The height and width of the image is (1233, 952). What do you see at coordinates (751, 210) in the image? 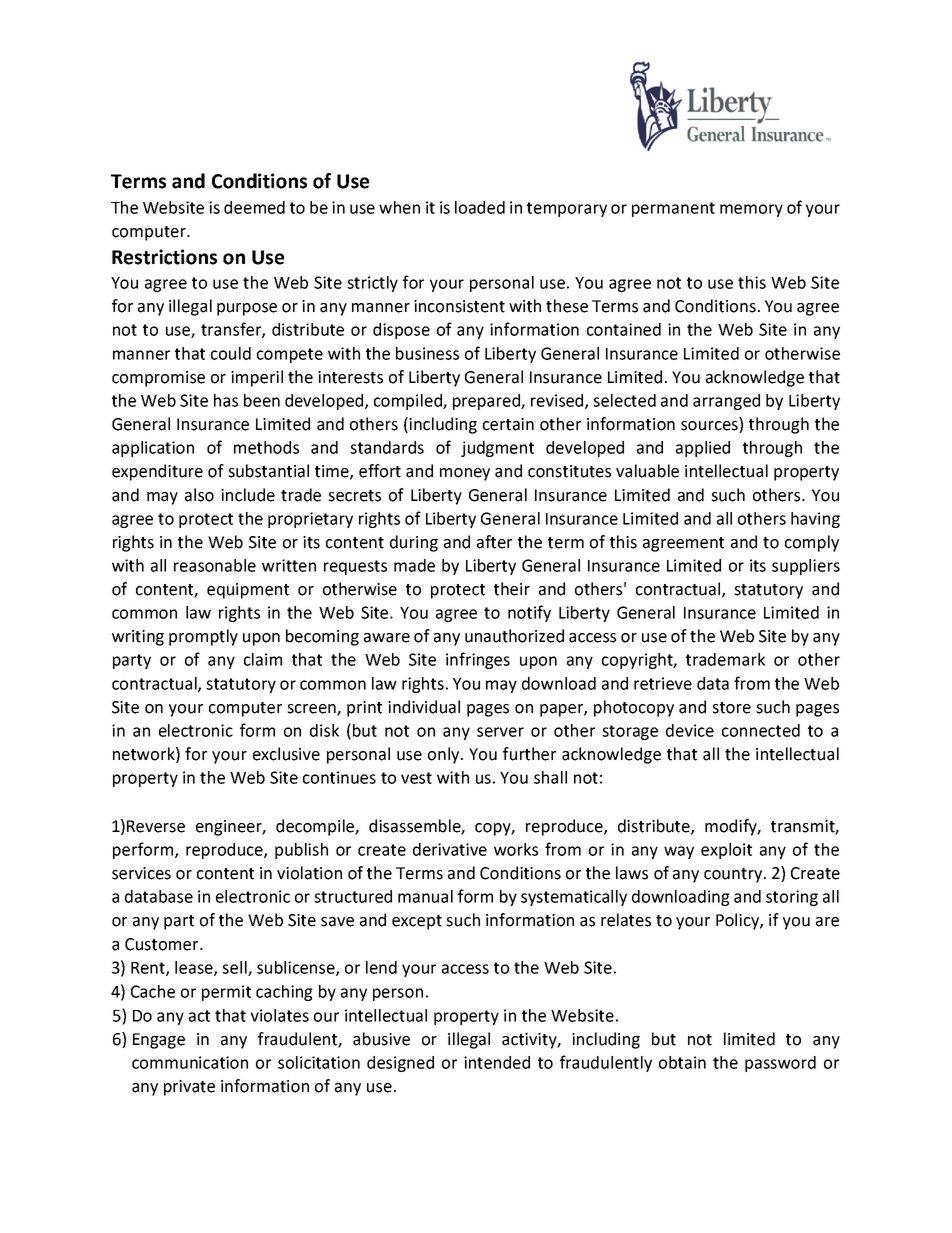
I see `memory` at bounding box center [751, 210].
